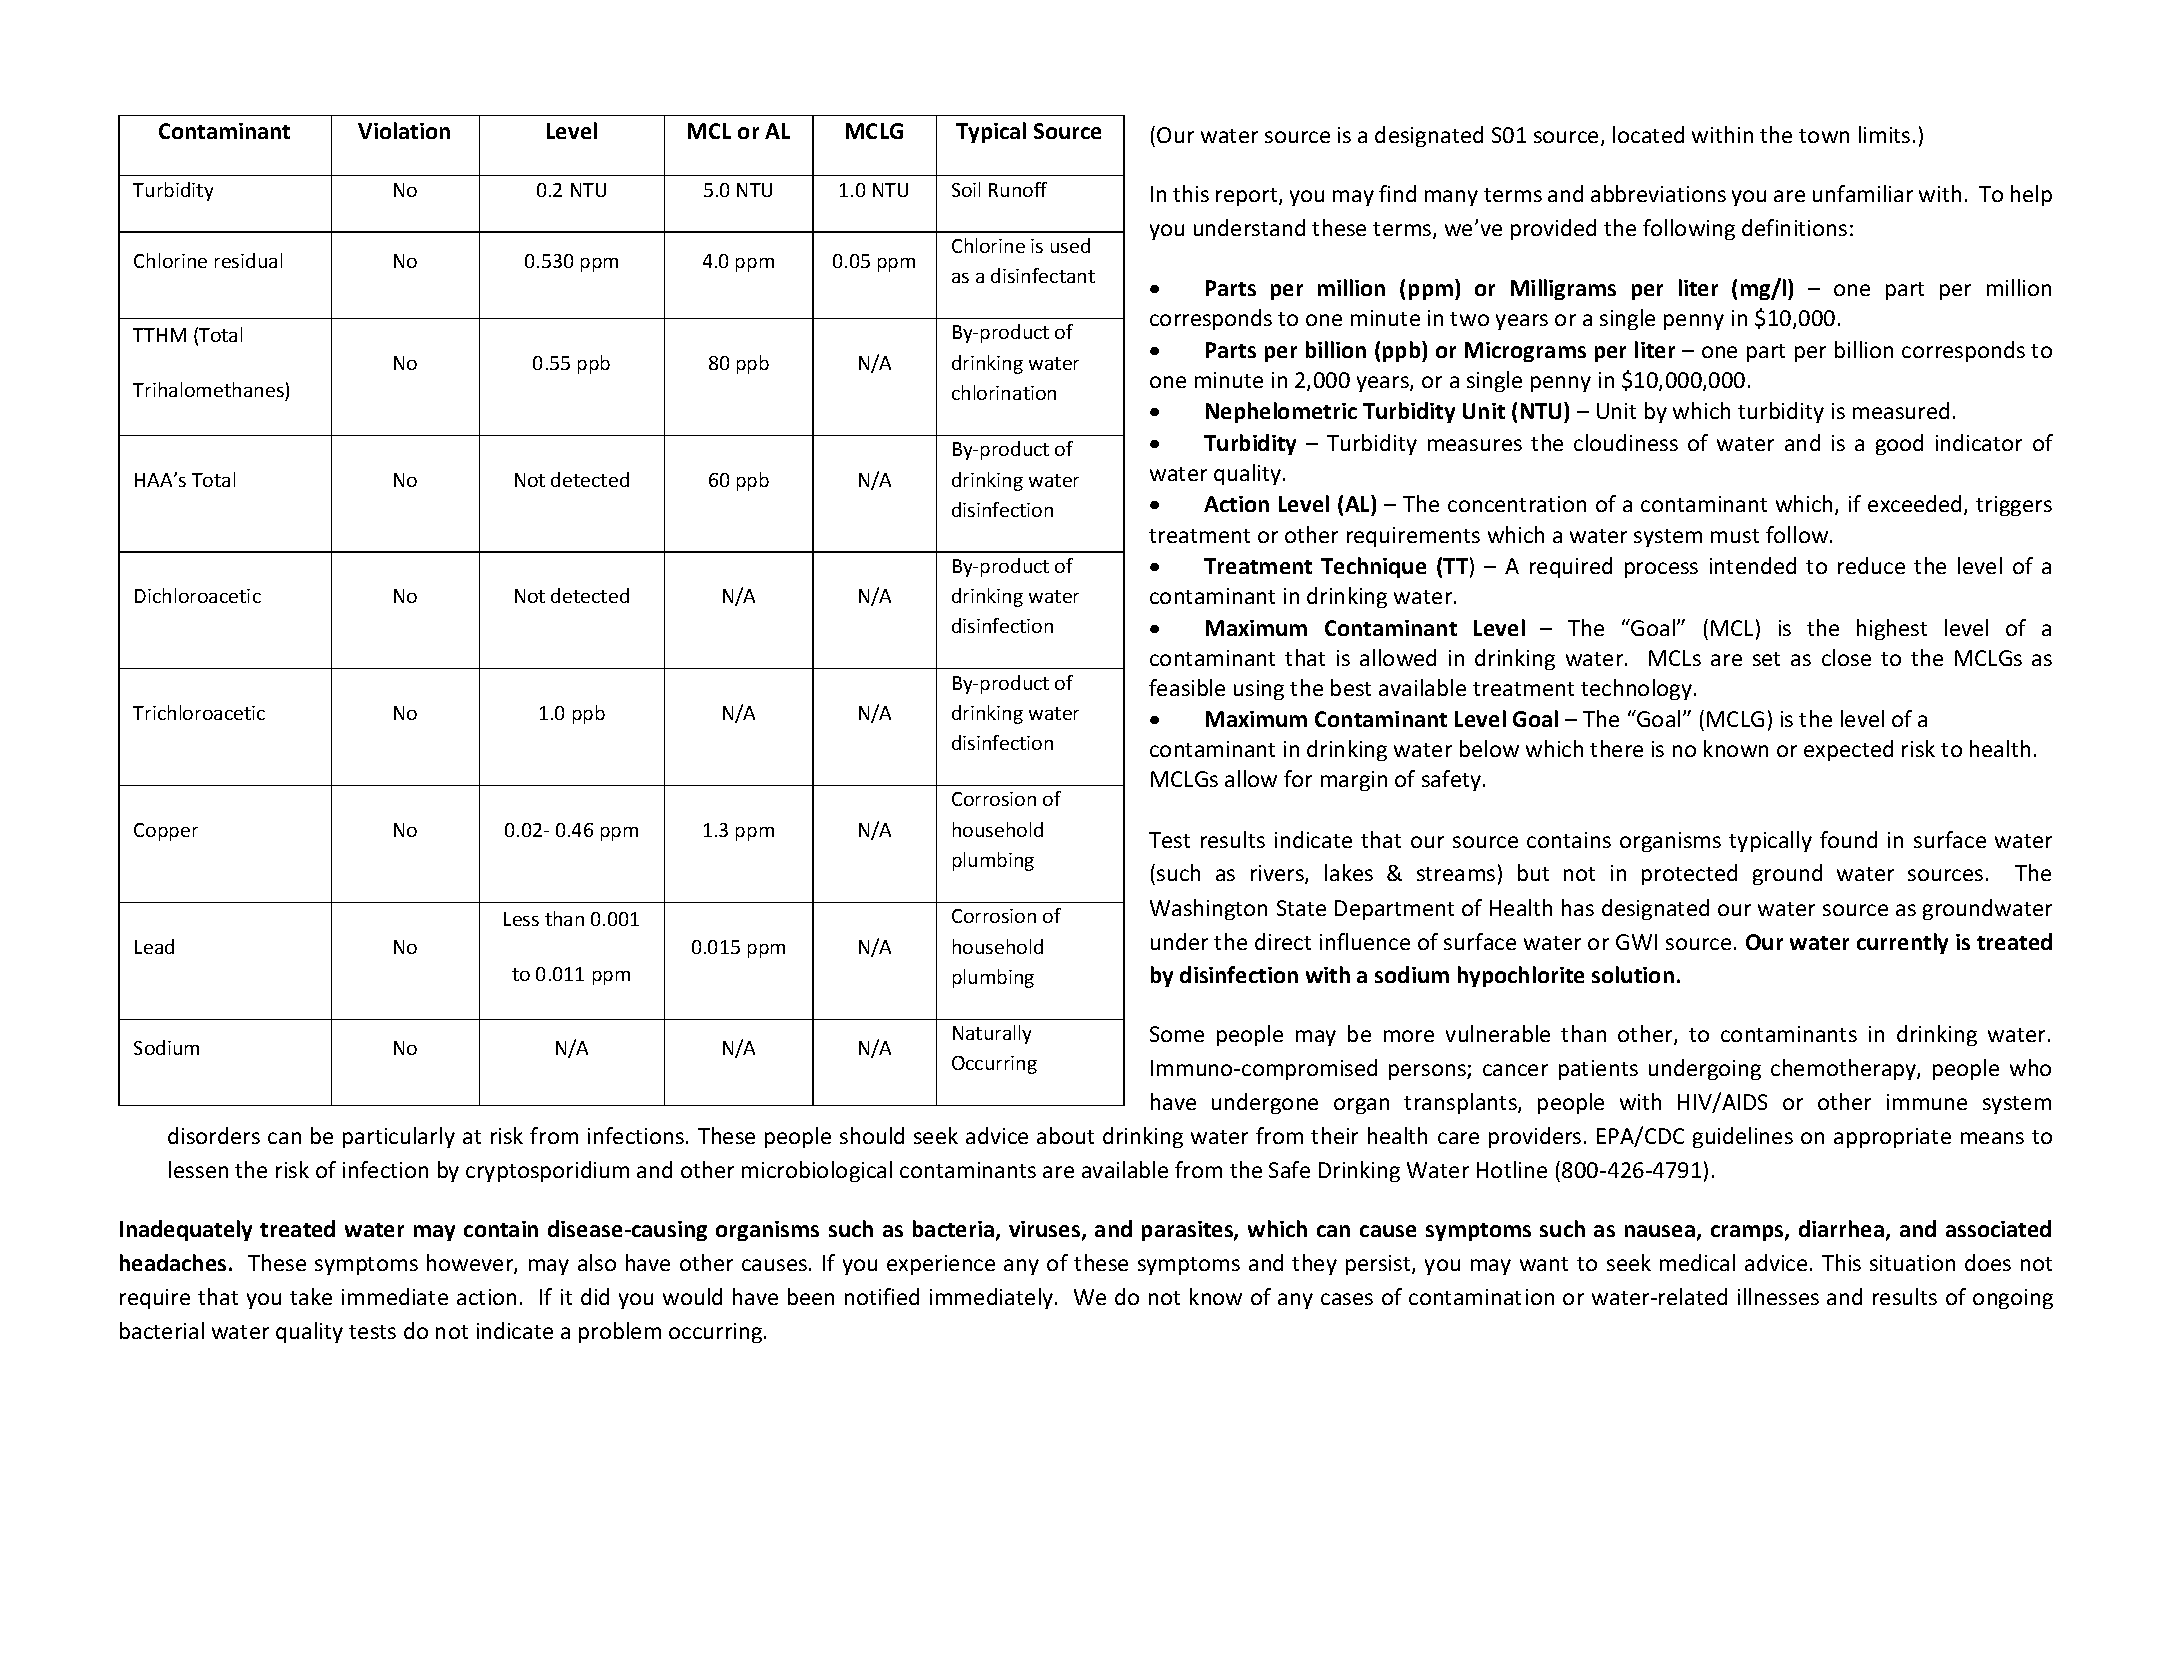 The width and height of the page is (2172, 1678). I want to click on town, so click(1824, 136).
